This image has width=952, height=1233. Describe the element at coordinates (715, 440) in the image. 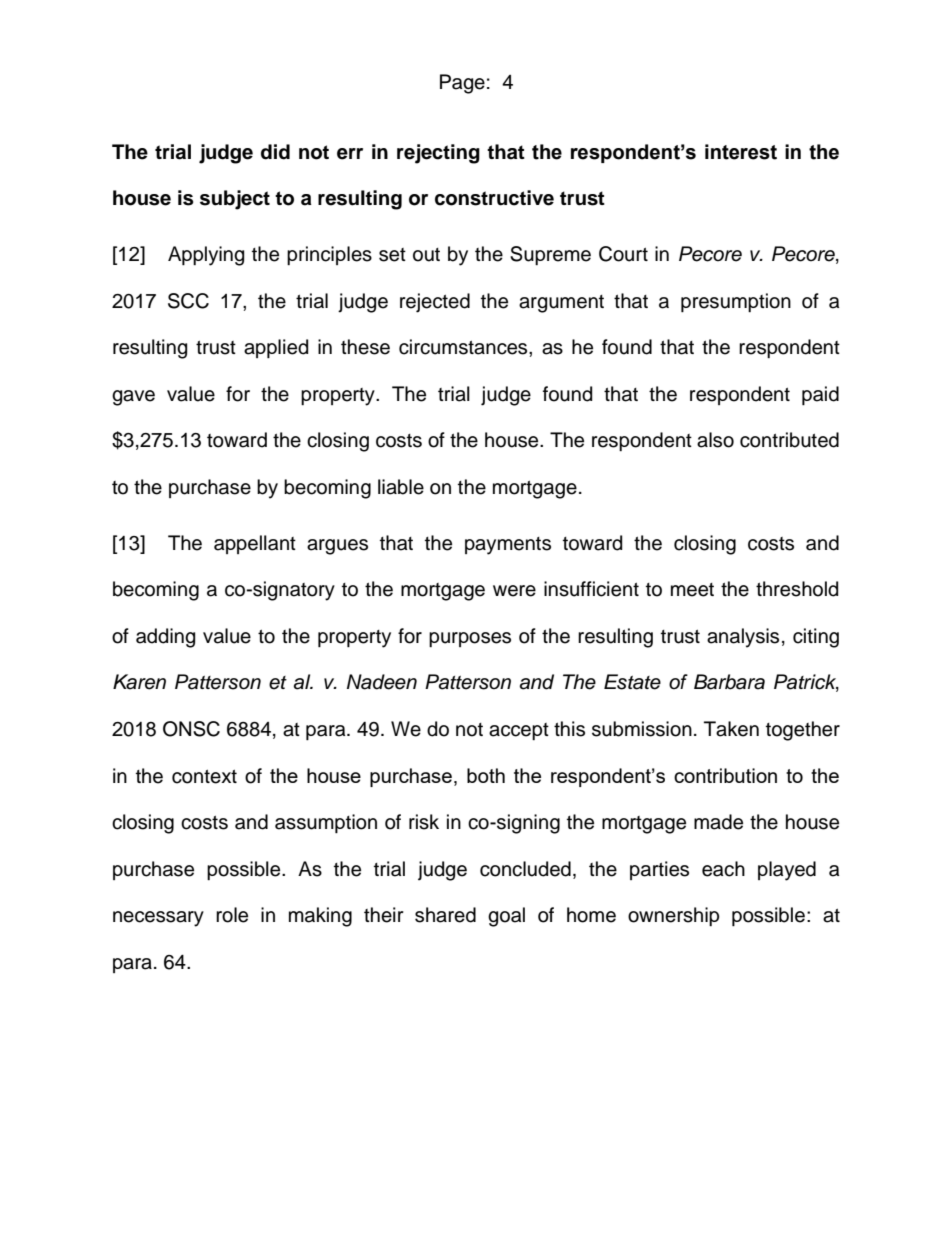

I see `also` at that location.
